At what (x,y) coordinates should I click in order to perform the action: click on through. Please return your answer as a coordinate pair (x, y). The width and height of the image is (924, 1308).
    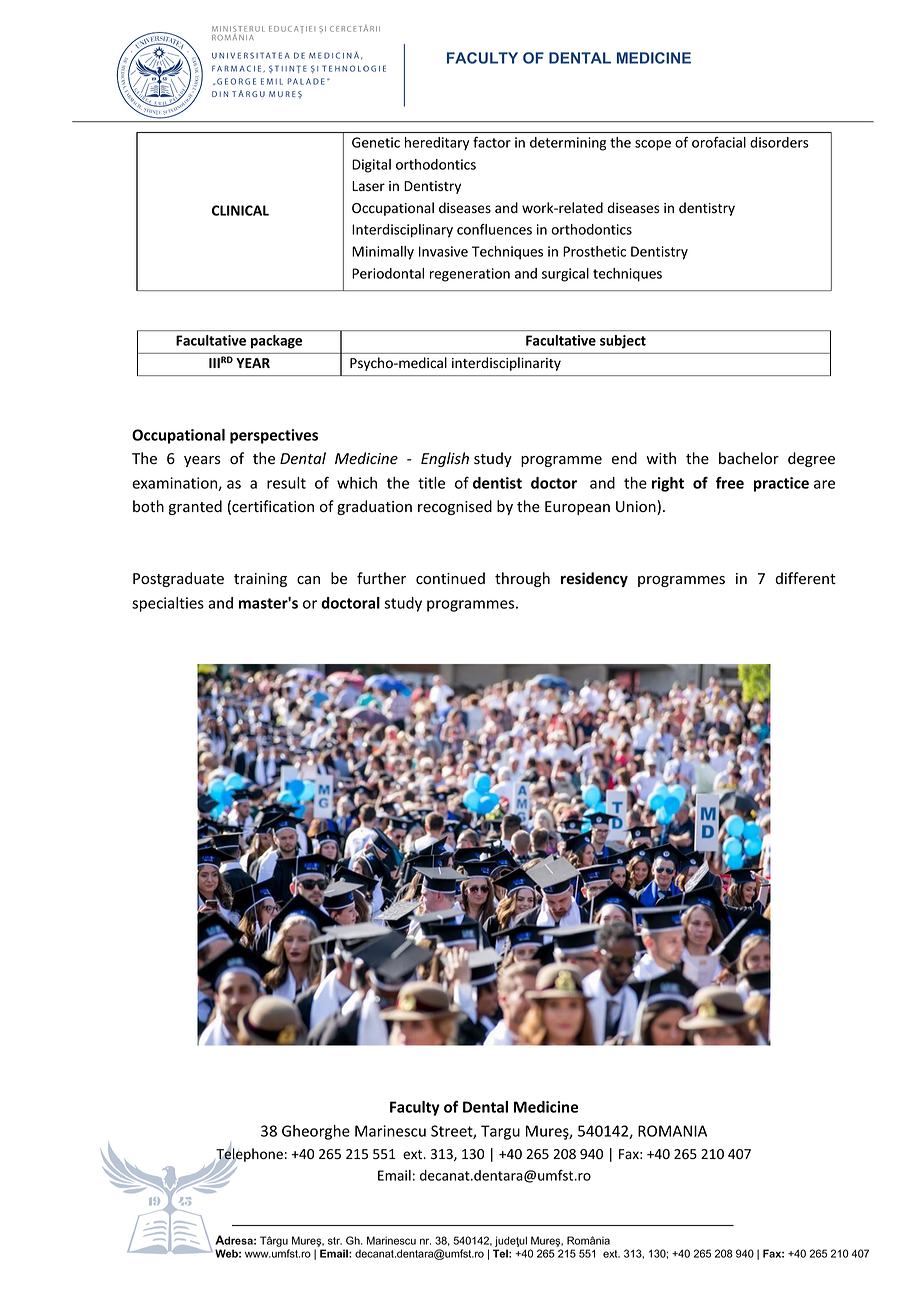
    Looking at the image, I should click on (522, 579).
